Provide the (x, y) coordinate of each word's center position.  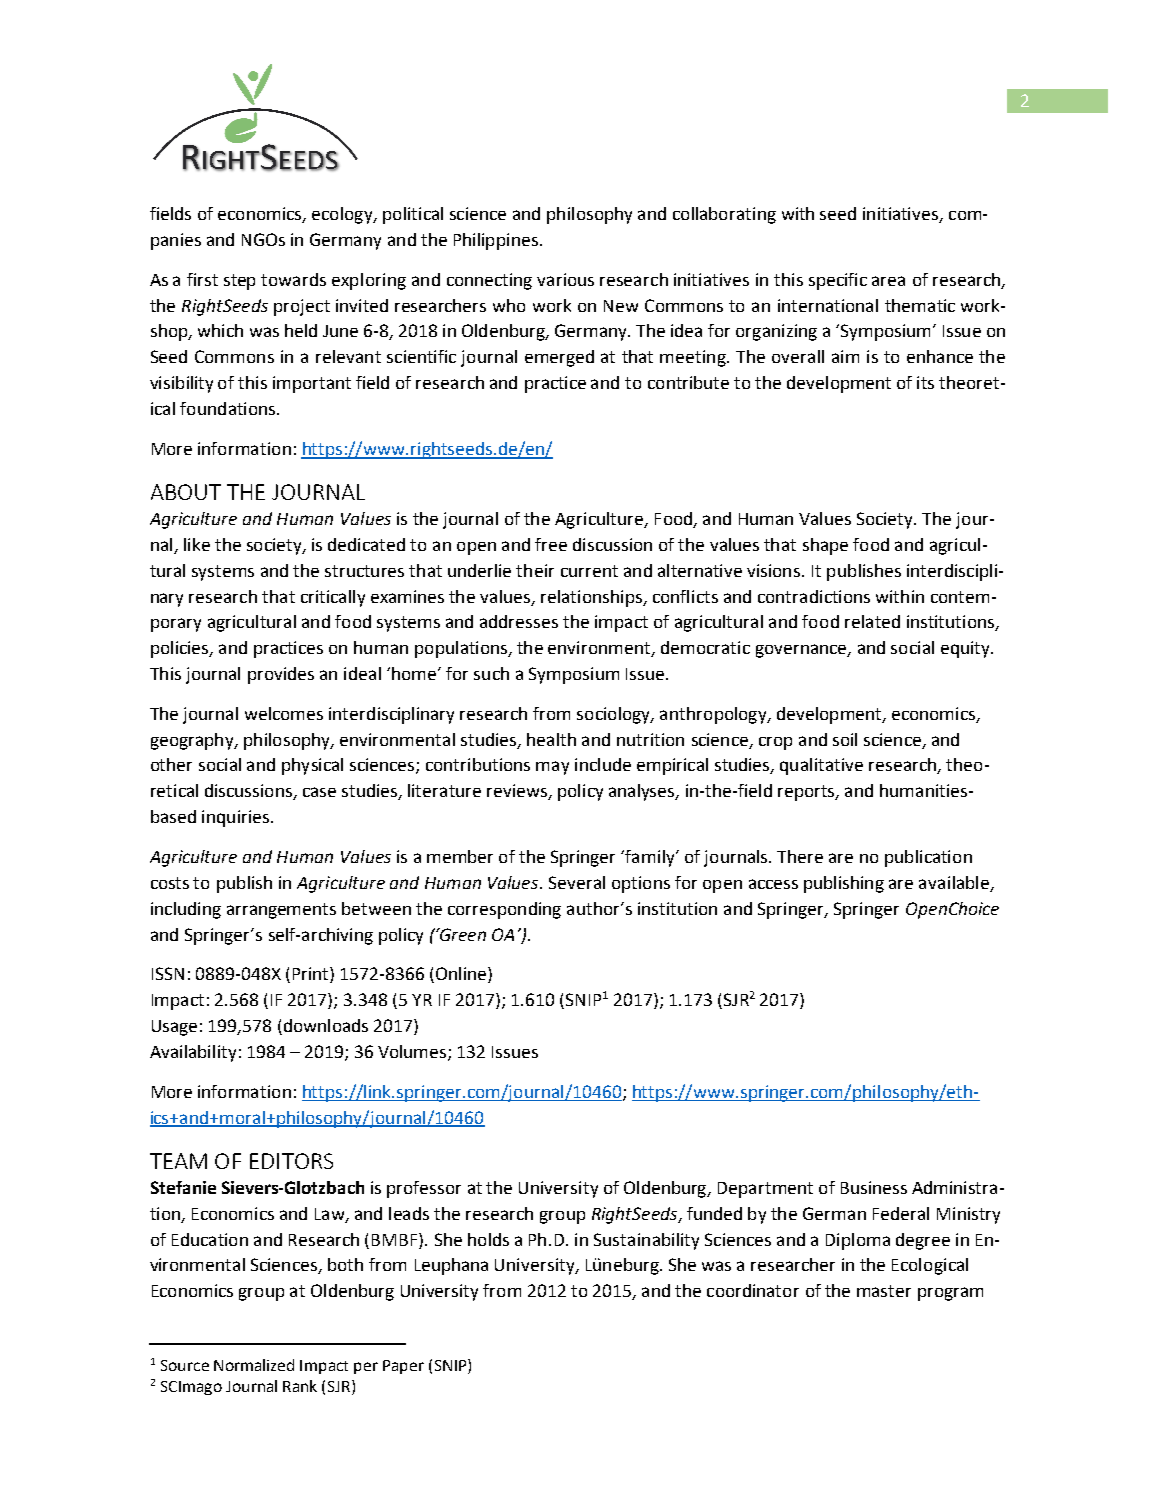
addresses (519, 621)
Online (462, 975)
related (872, 621)
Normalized (254, 1365)
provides (281, 675)
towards (293, 279)
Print (312, 975)
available (955, 883)
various (565, 279)
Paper (403, 1367)
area (888, 281)
